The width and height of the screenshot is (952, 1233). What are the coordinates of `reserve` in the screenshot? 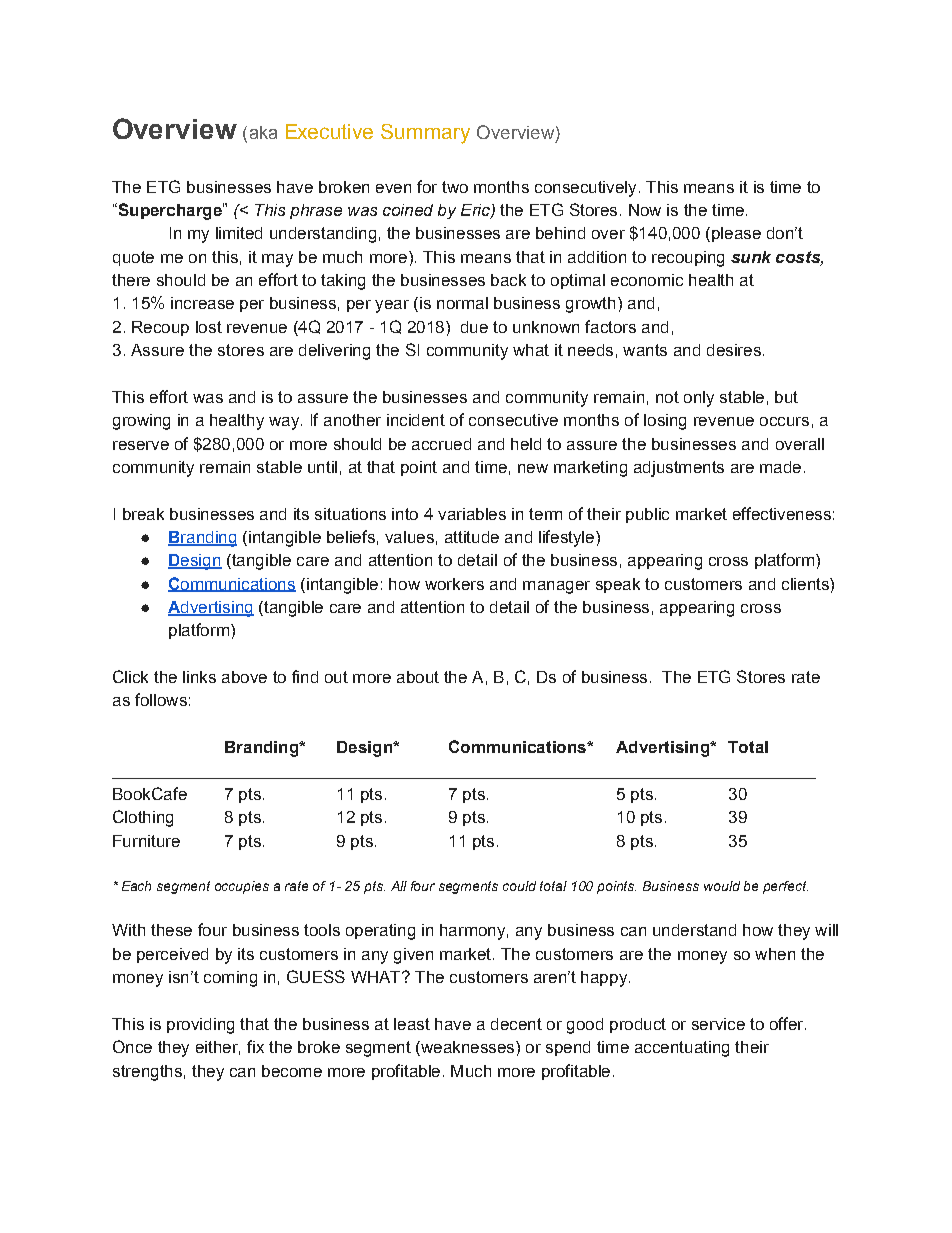 It's located at (141, 445).
